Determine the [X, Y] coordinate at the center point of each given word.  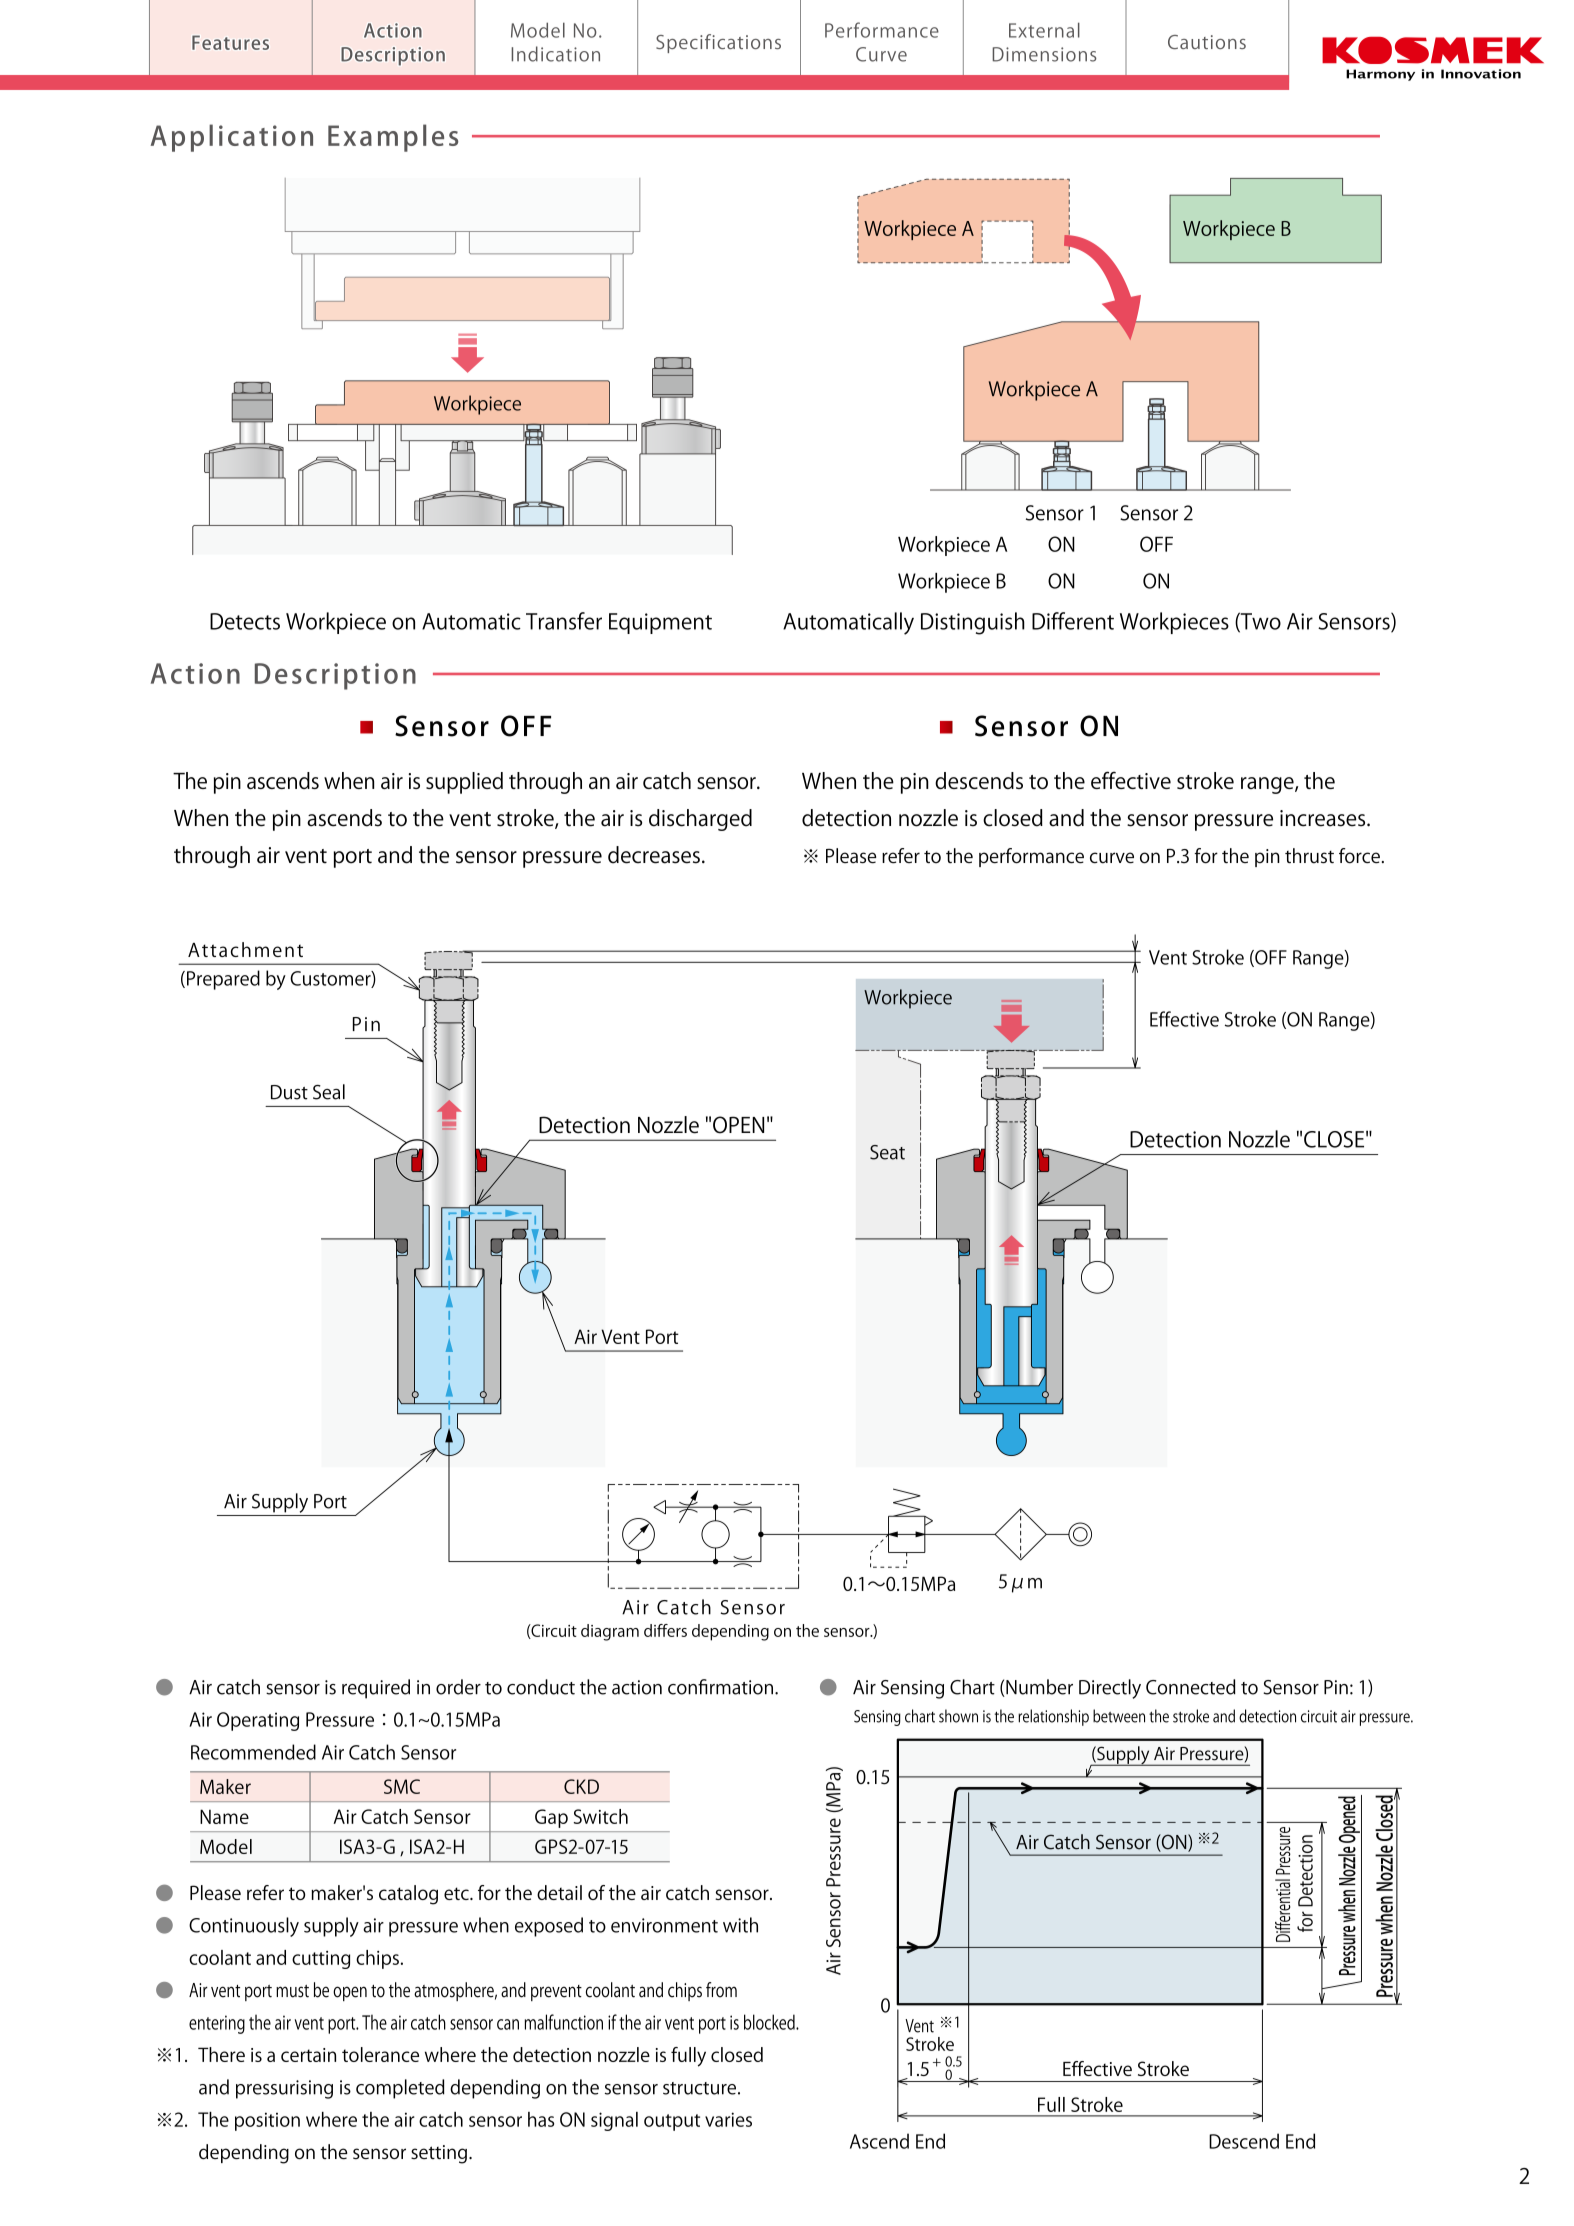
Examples [393, 138]
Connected [1191, 1687]
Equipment [660, 623]
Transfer [564, 621]
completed [400, 2089]
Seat [887, 1152]
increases [1324, 818]
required [376, 1689]
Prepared [223, 980]
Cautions [1207, 42]
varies [728, 2119]
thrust [1309, 856]
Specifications [718, 43]
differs [665, 1630]
